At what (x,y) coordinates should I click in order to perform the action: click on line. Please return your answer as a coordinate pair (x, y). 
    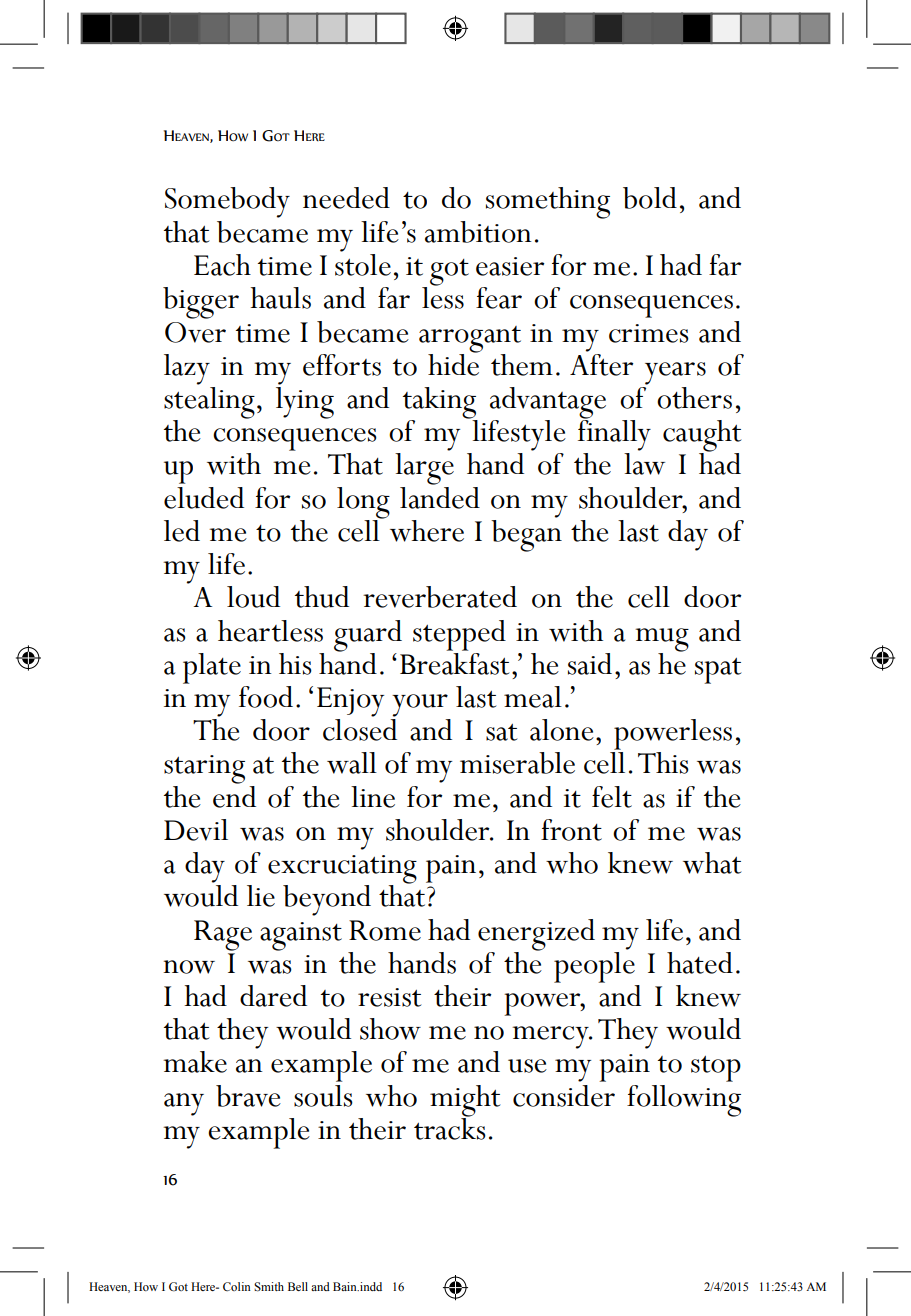
    Looking at the image, I should click on (373, 797).
